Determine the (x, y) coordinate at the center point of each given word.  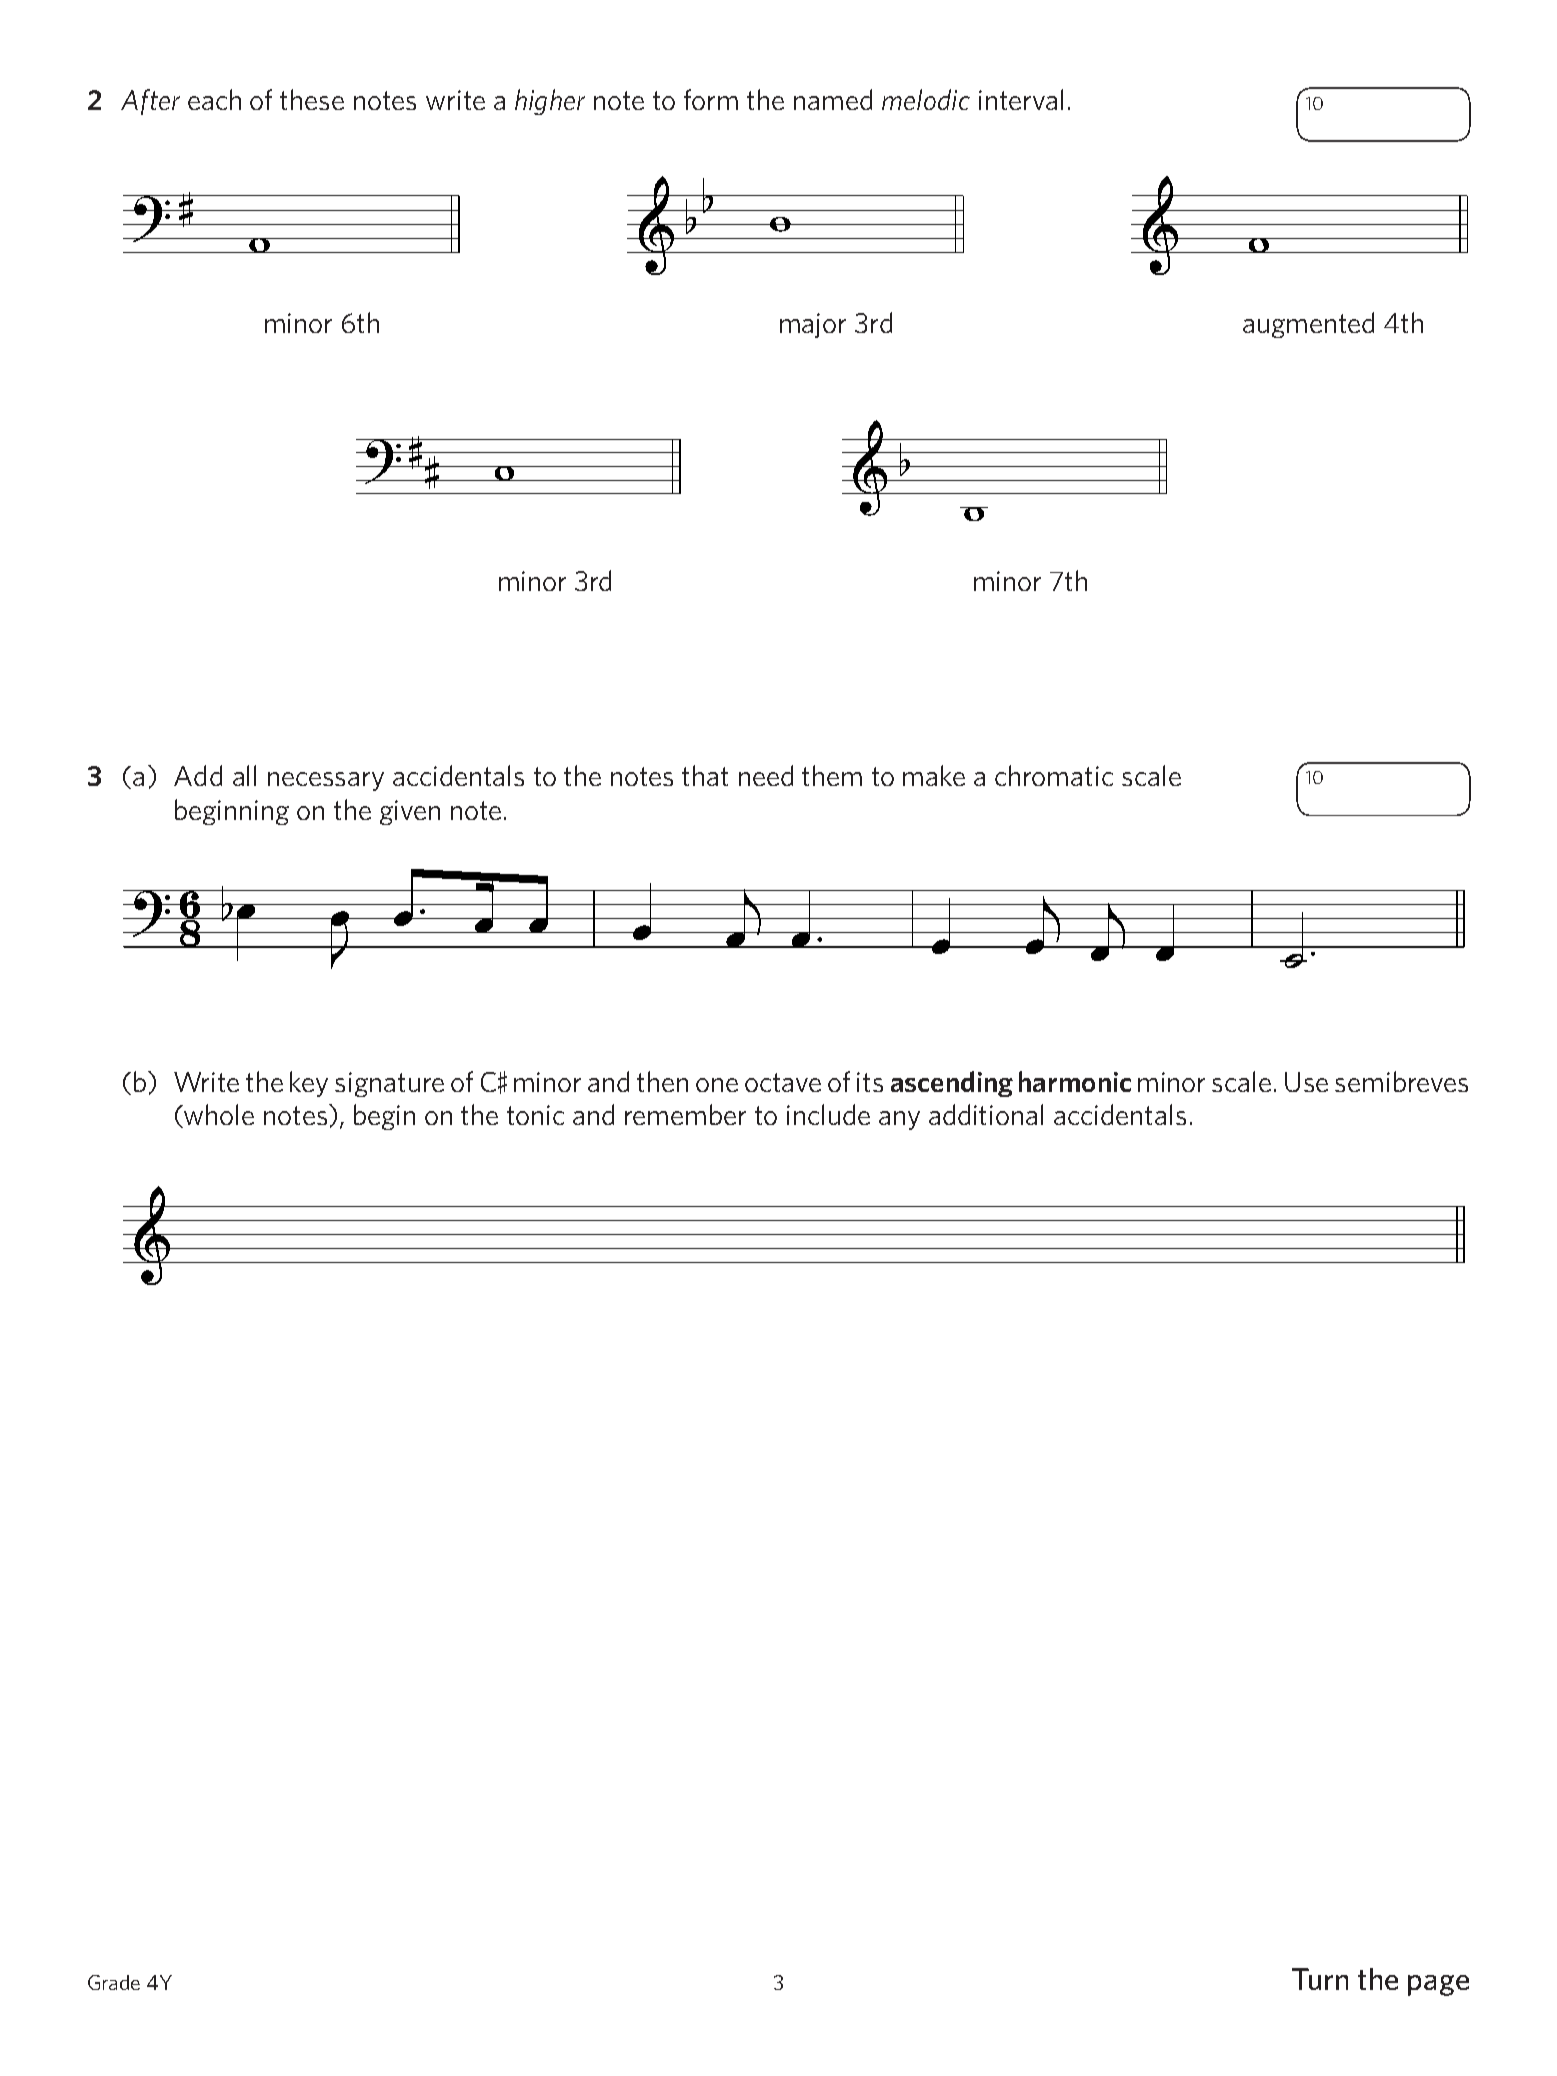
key (309, 1084)
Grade (114, 1982)
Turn (1320, 1979)
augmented (1308, 325)
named (833, 99)
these (312, 99)
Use (1306, 1082)
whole (218, 1116)
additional (986, 1114)
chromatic (1054, 775)
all (244, 775)
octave (783, 1082)
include (828, 1114)
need (766, 775)
